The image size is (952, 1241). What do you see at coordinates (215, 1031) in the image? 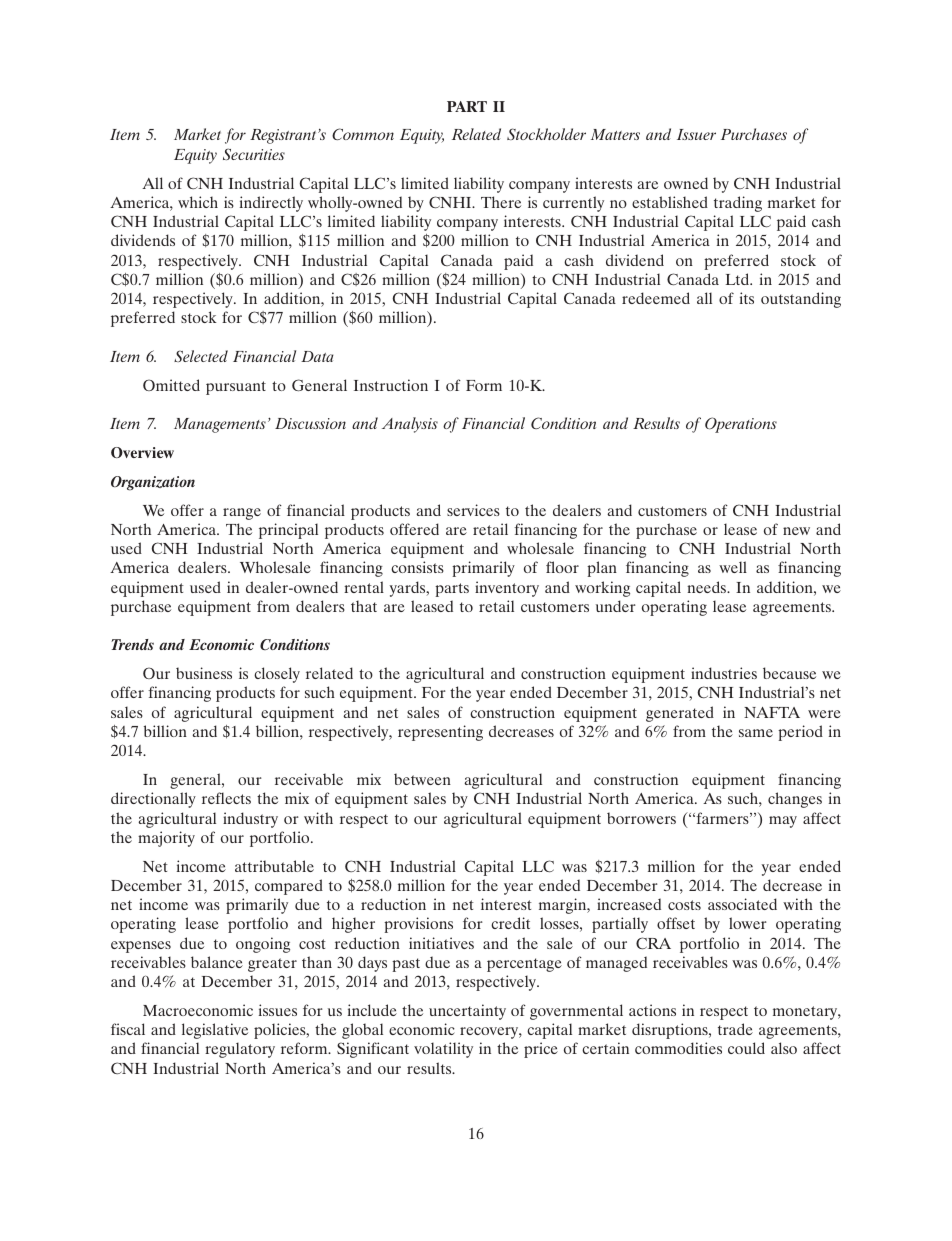
I see `legislative` at bounding box center [215, 1031].
